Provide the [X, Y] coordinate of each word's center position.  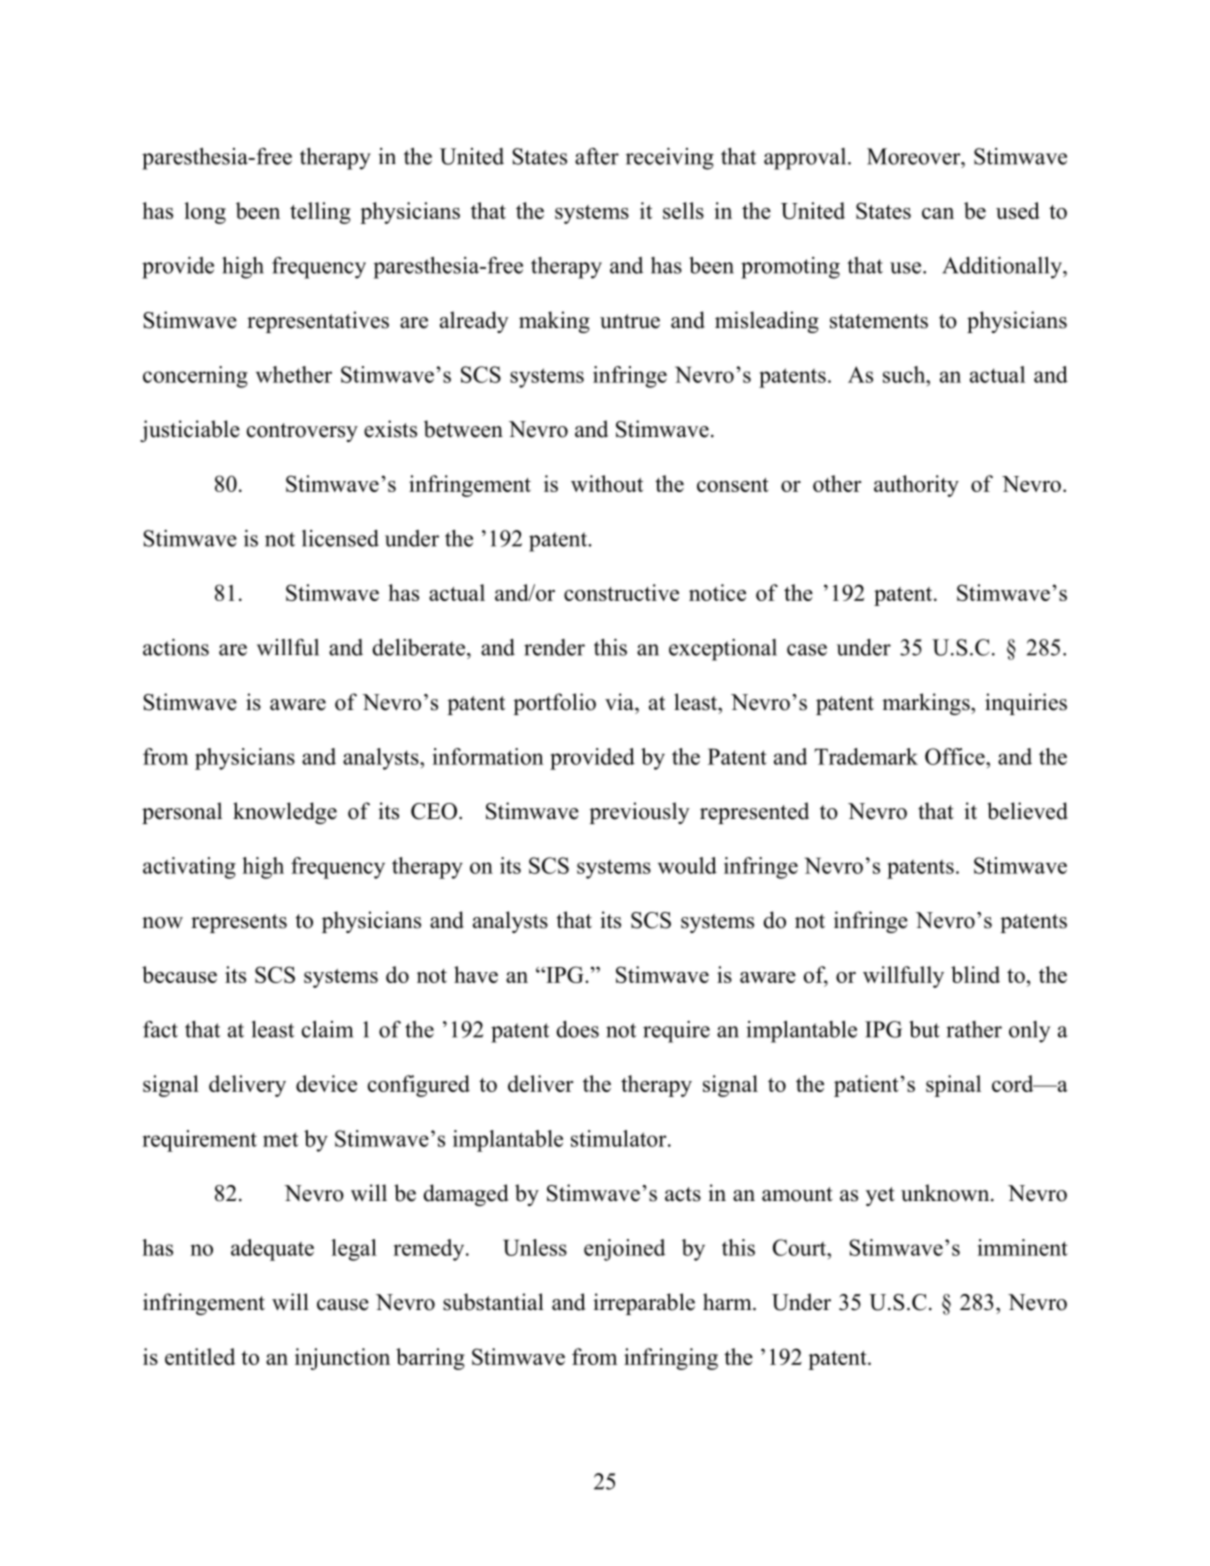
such [905, 374]
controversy [302, 432]
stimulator [620, 1138]
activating [189, 868]
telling [320, 213]
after [597, 156]
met [280, 1139]
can [938, 213]
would [687, 865]
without [607, 483]
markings [927, 704]
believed [1027, 811]
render [554, 647]
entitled [200, 1356]
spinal [953, 1086]
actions [176, 647]
